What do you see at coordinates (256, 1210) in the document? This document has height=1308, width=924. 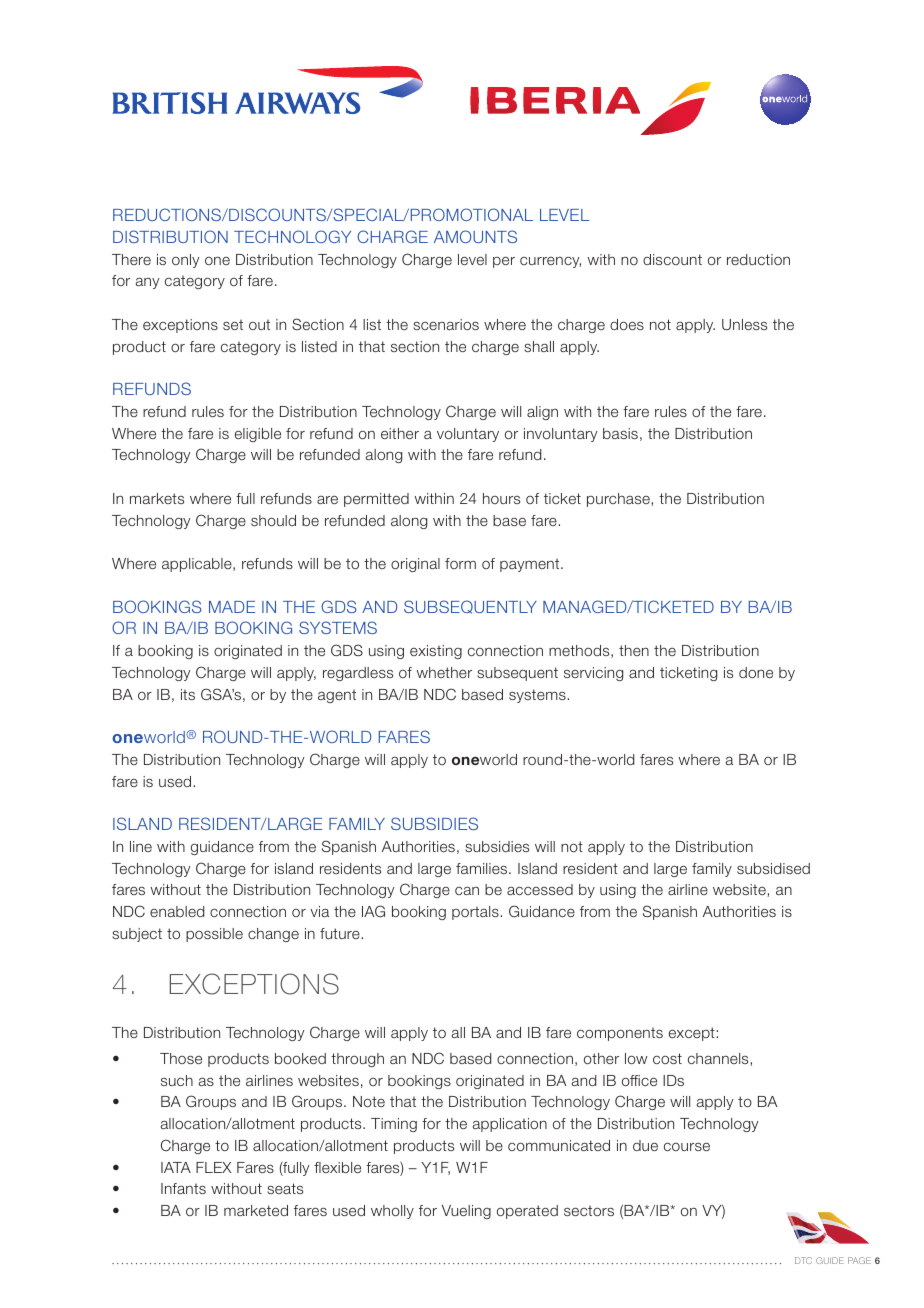 I see `marketed` at bounding box center [256, 1210].
